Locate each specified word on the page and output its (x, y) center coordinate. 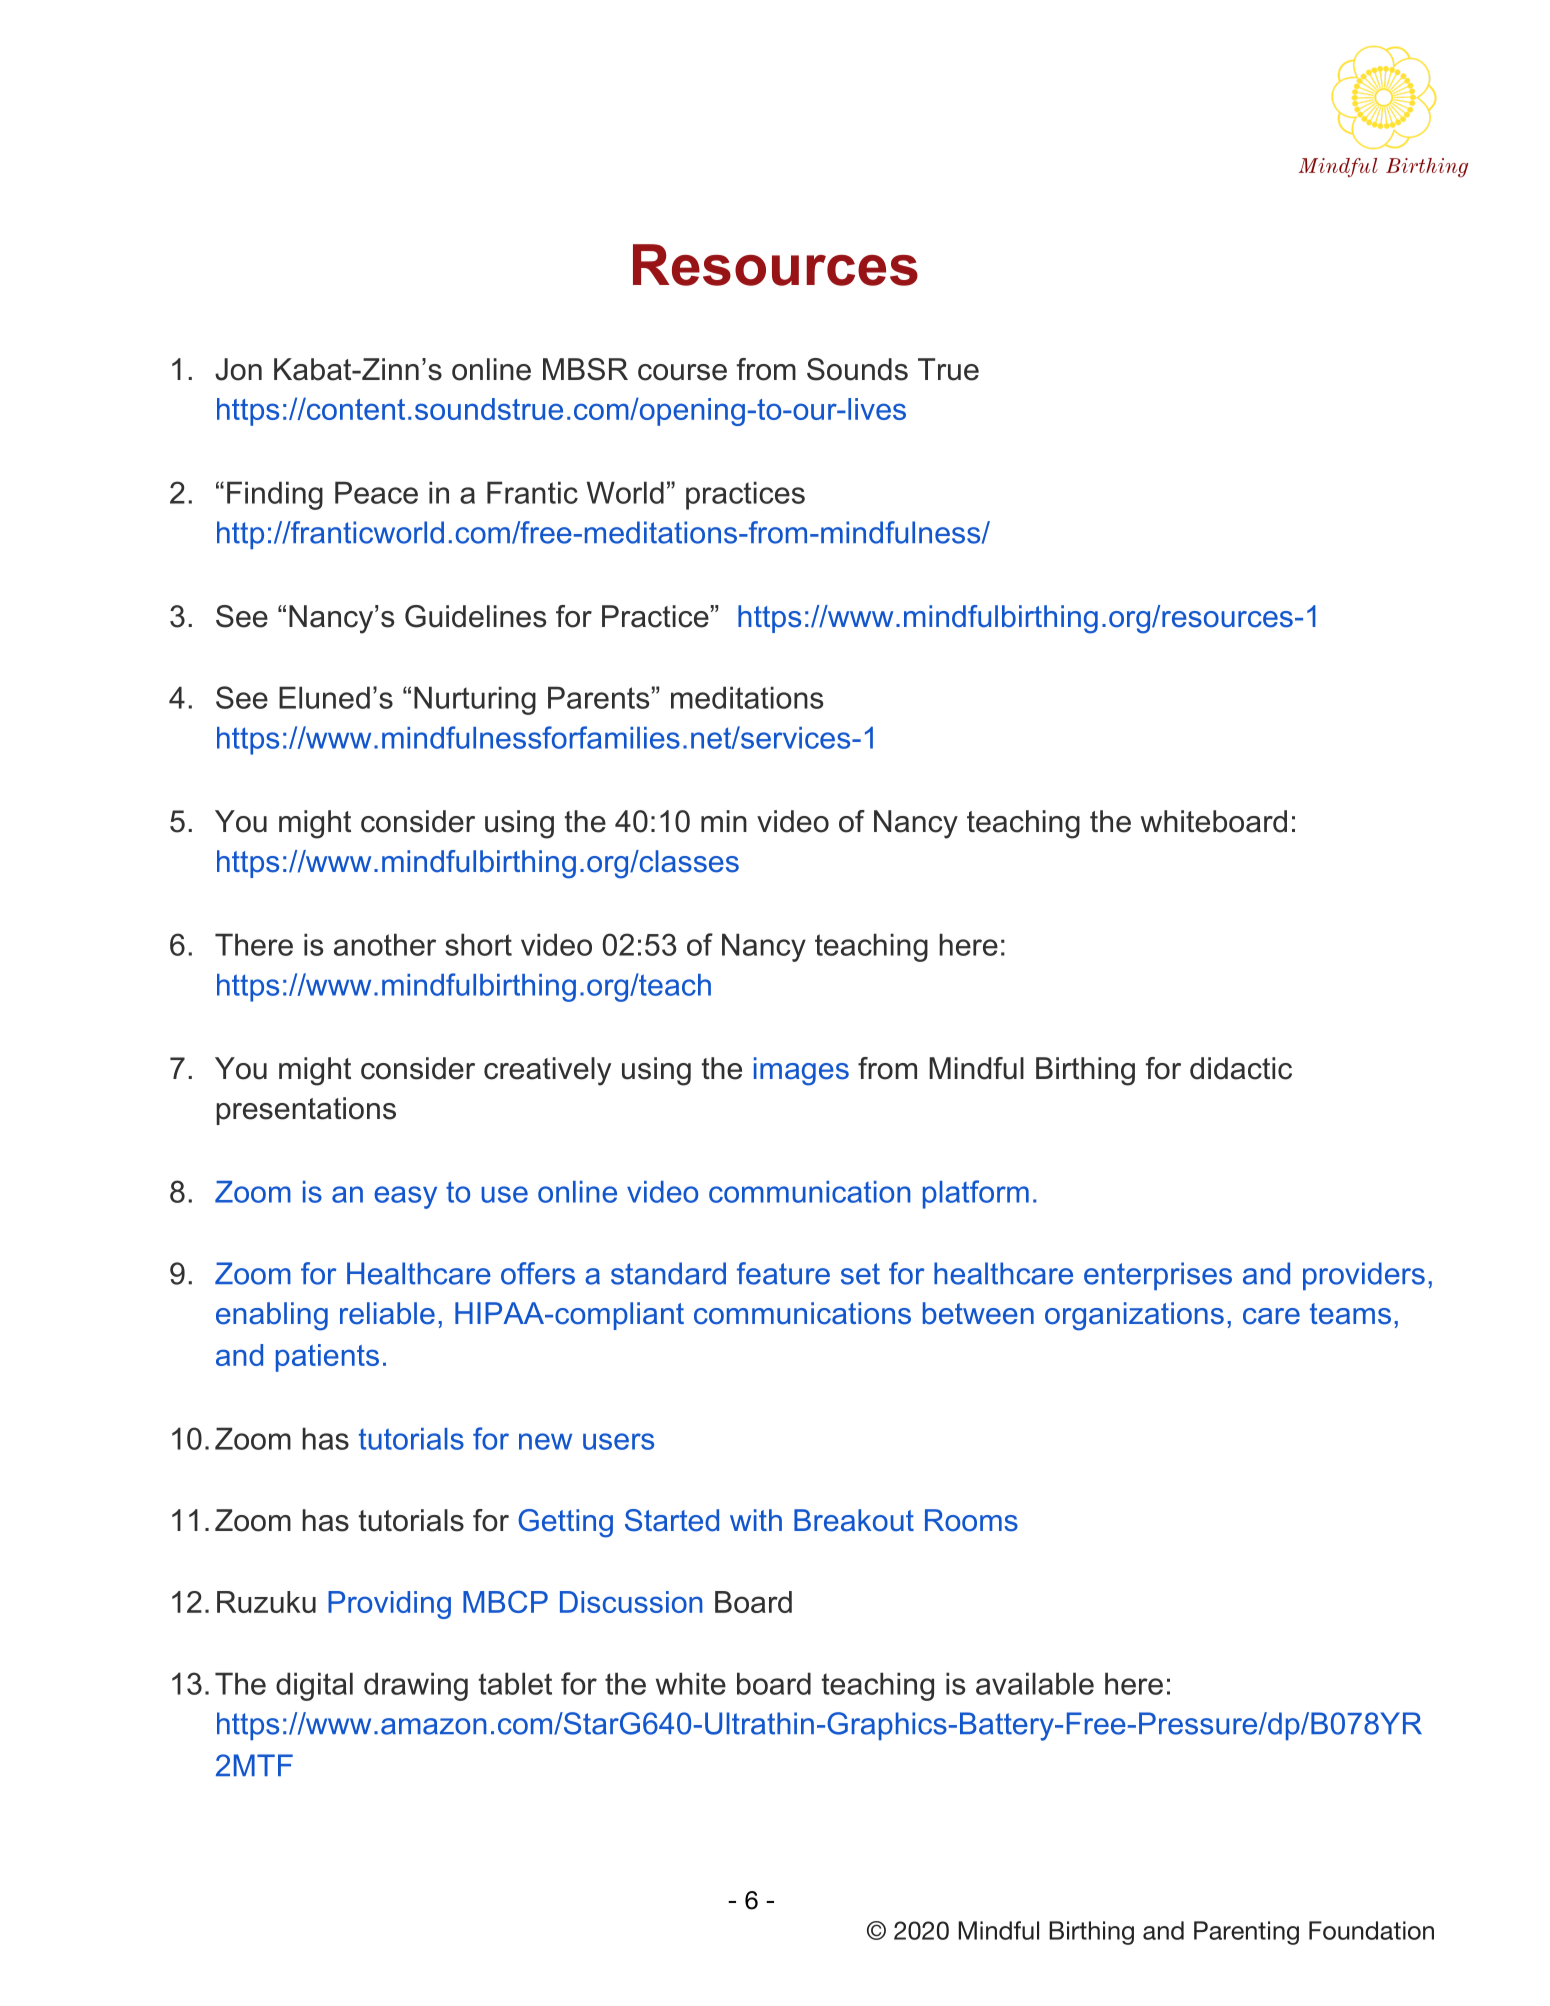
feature (783, 1273)
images (801, 1071)
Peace (376, 492)
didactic (1241, 1068)
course (682, 372)
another (385, 944)
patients (327, 1358)
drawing (416, 1686)
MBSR (585, 369)
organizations (1134, 1316)
